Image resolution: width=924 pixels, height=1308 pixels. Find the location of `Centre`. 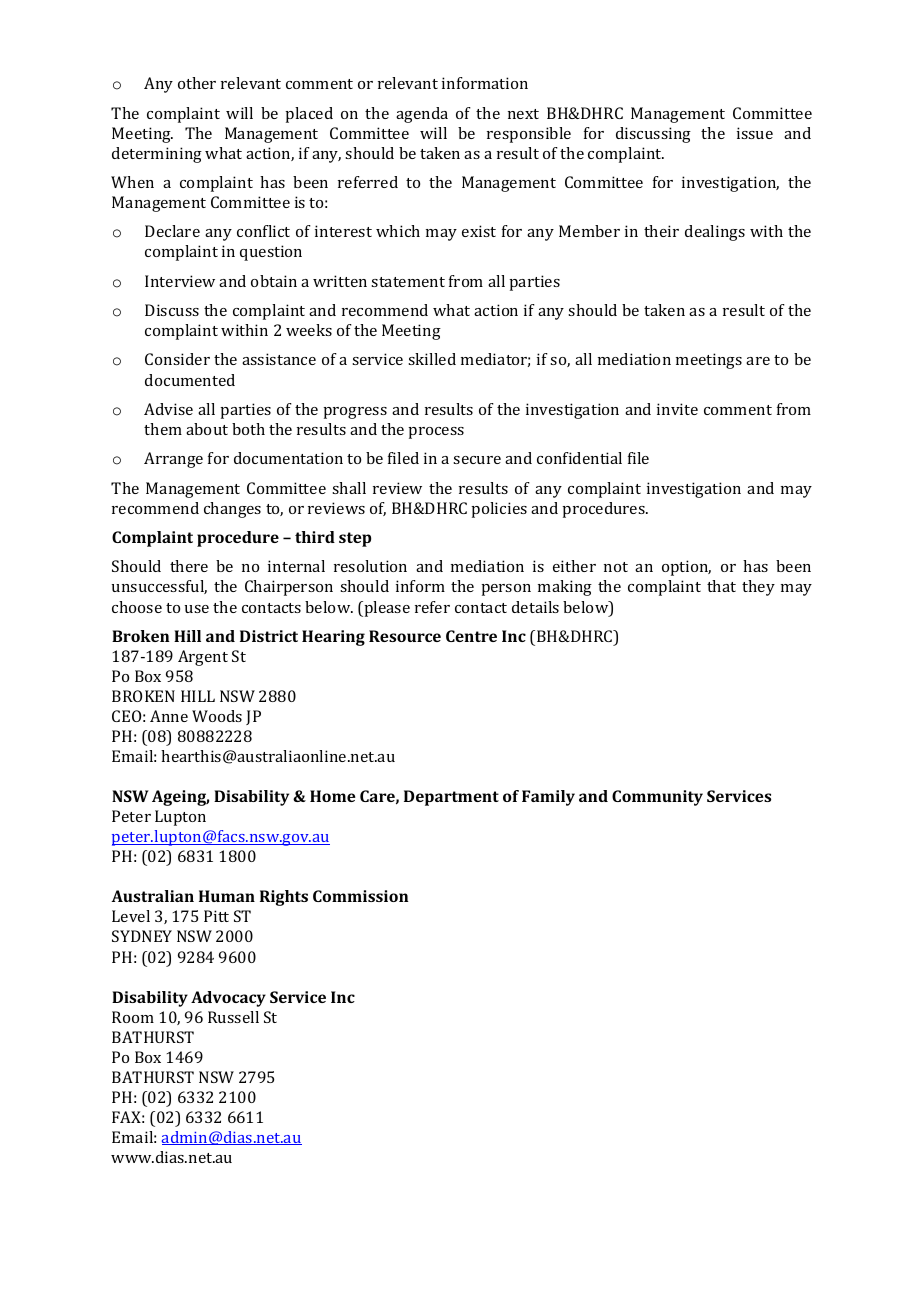

Centre is located at coordinates (471, 636).
